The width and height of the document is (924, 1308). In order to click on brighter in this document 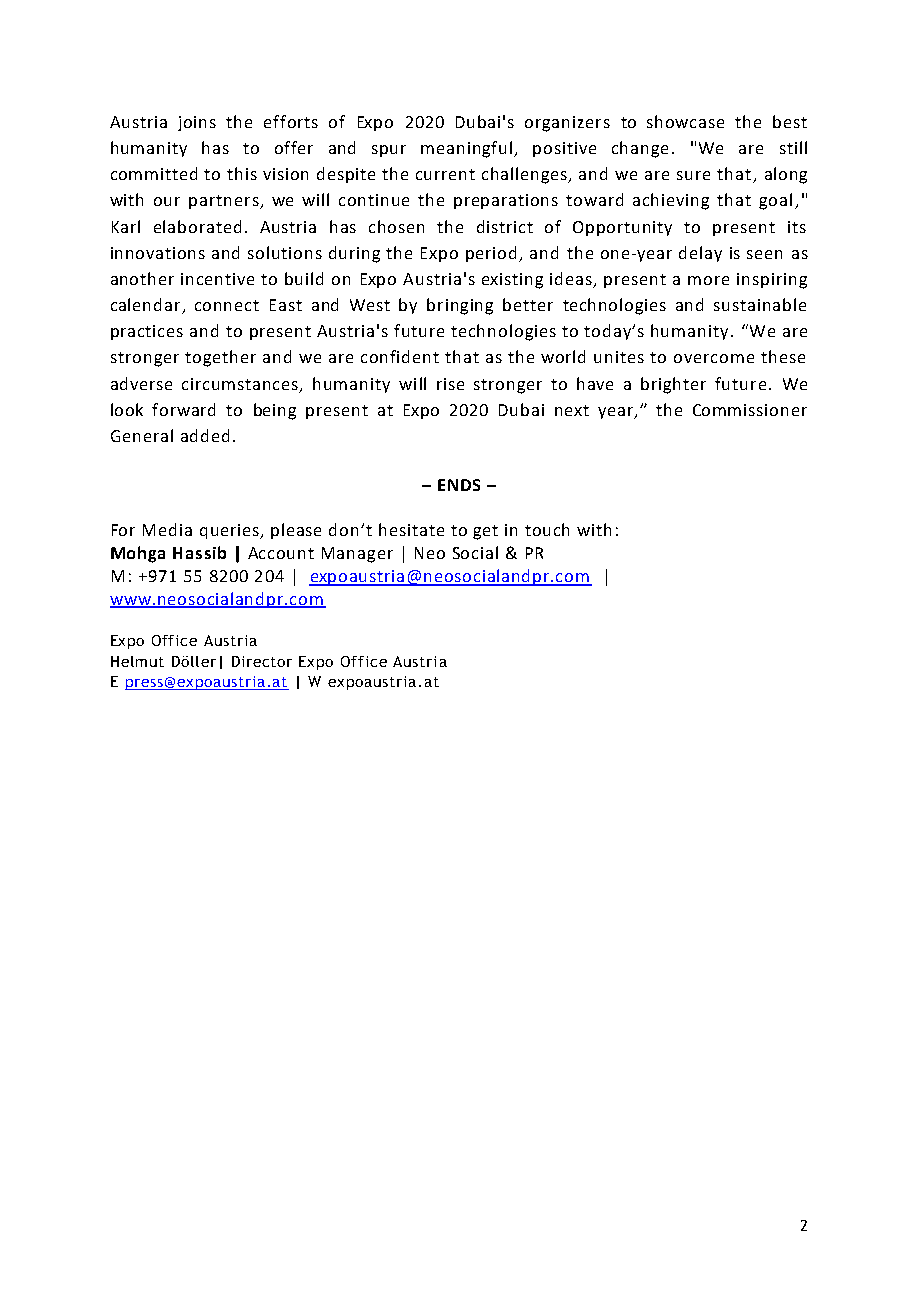, I will do `click(673, 385)`.
